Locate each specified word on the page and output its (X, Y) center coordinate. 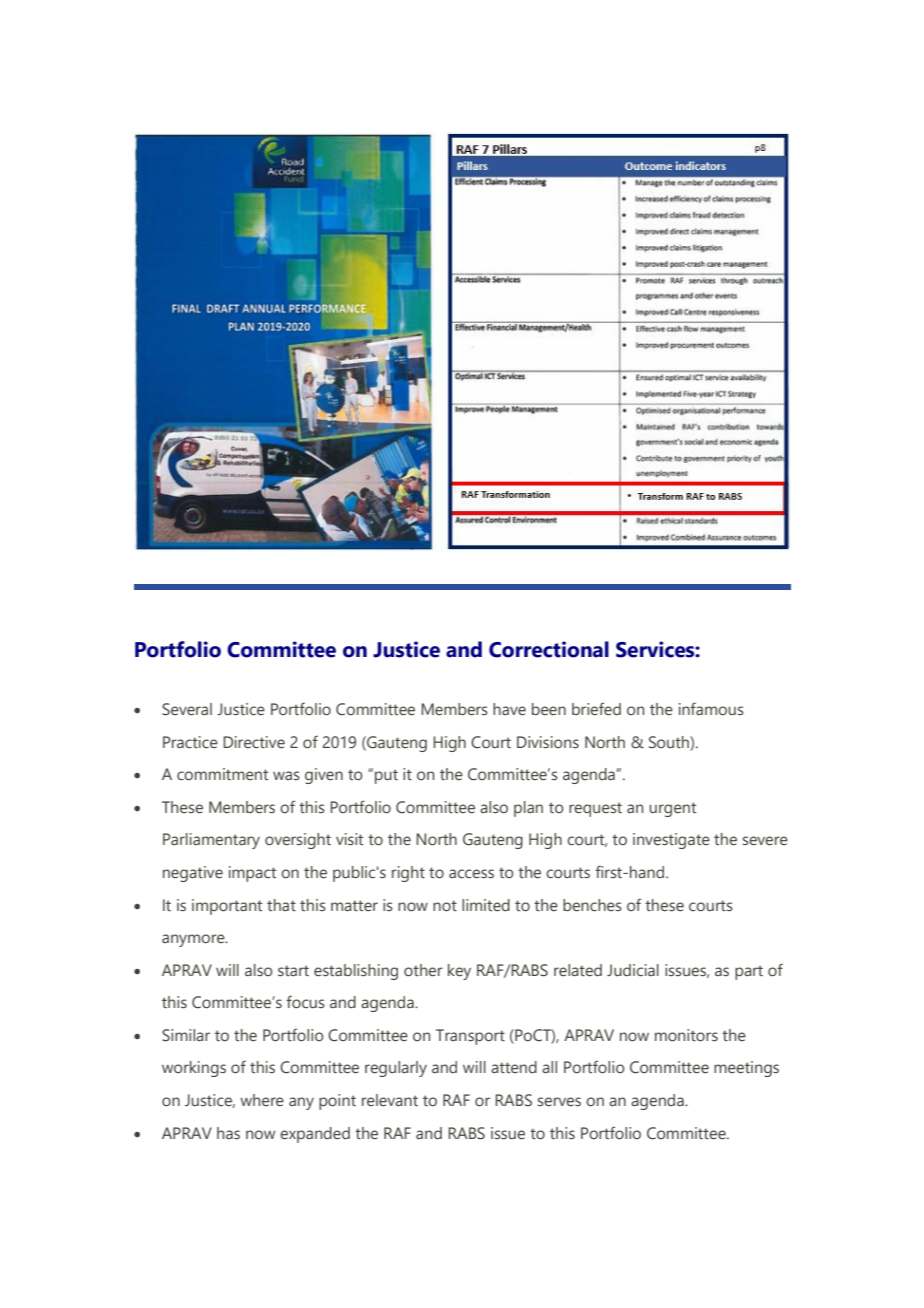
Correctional (549, 649)
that (281, 905)
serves (559, 1102)
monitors (686, 1035)
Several (187, 709)
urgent (672, 809)
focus (305, 1002)
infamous (711, 709)
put (386, 776)
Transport (470, 1037)
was (286, 775)
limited (486, 905)
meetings (746, 1069)
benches (592, 905)
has (228, 1133)
